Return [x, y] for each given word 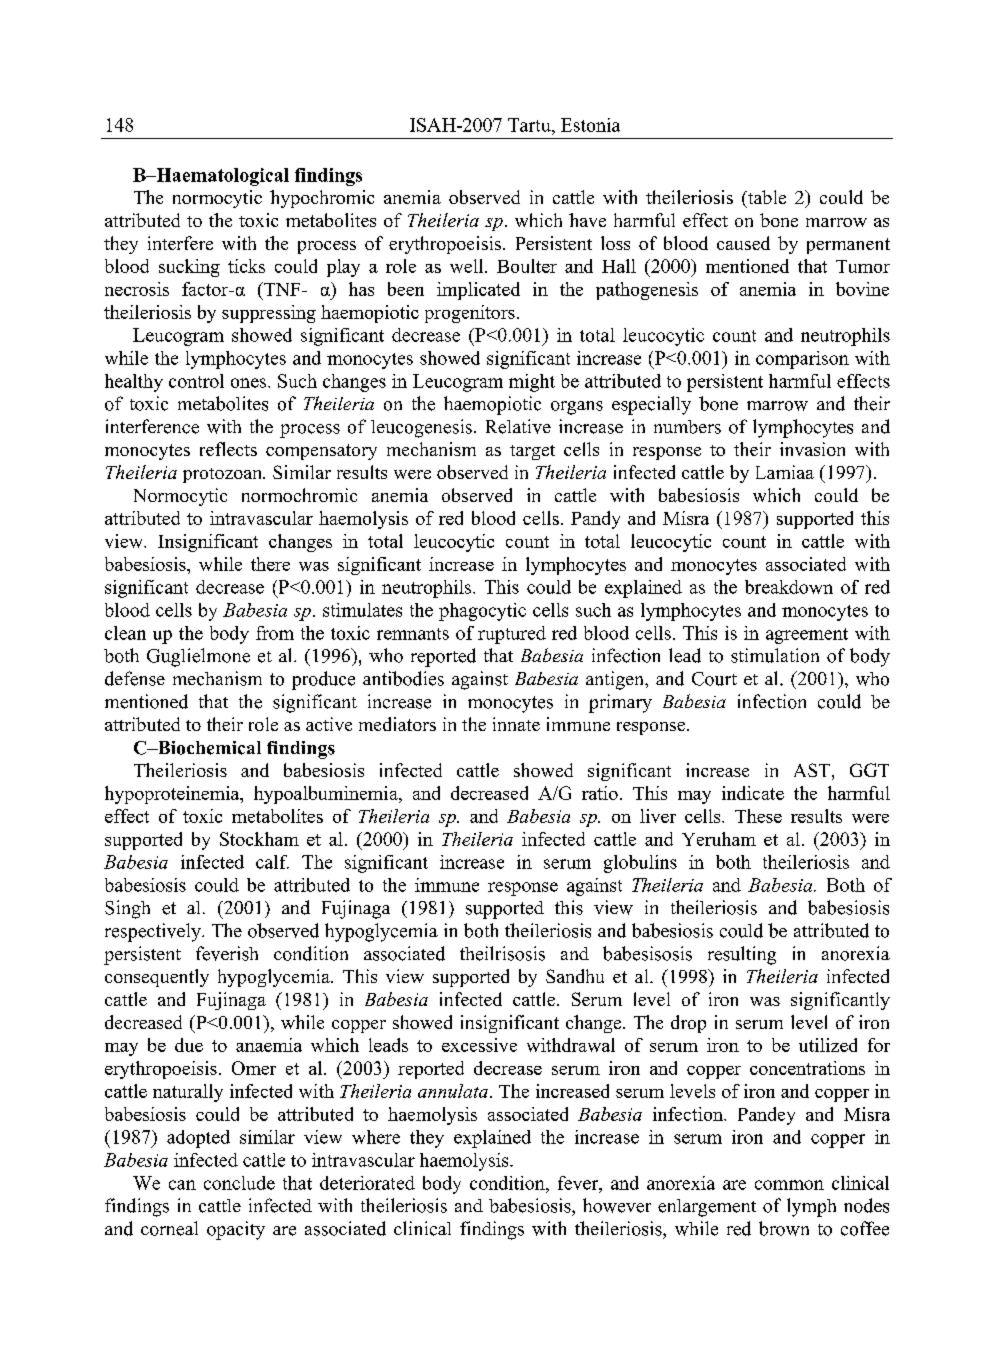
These [758, 816]
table [766, 197]
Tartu [530, 125]
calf [272, 862]
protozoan [224, 475]
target [532, 452]
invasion [812, 449]
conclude [239, 1183]
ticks [246, 266]
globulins [640, 864]
